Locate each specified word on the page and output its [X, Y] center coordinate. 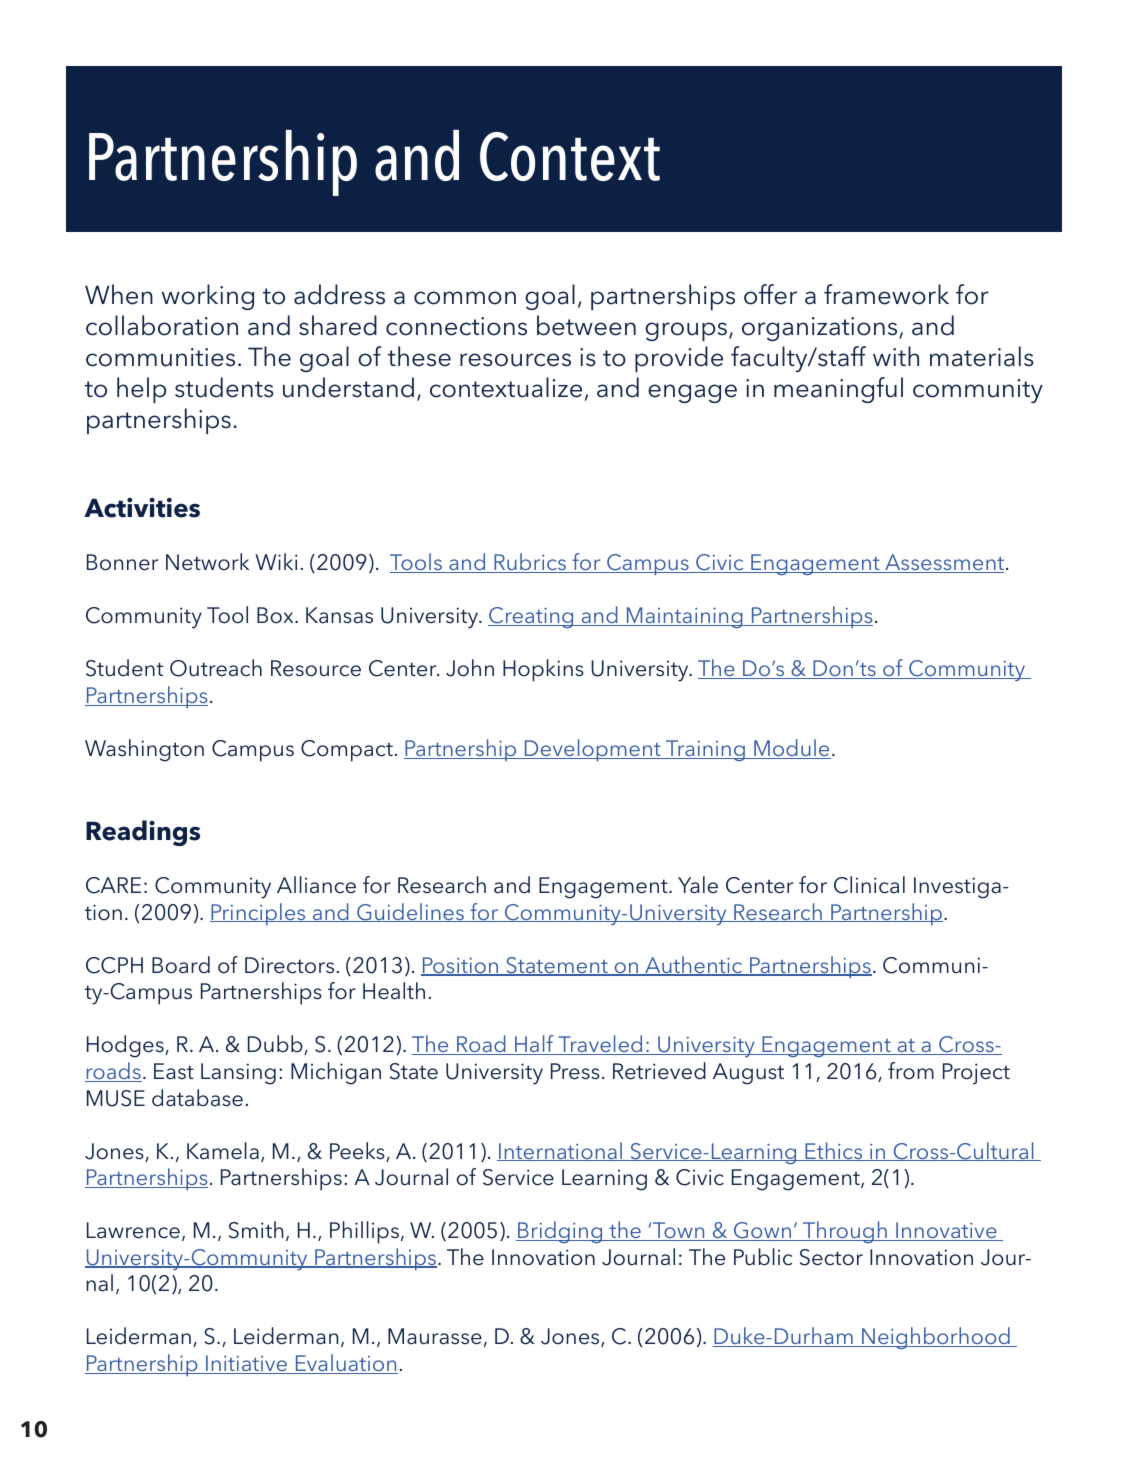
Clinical [869, 885]
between [586, 325]
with [896, 356]
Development [593, 750]
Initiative [247, 1364]
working [208, 297]
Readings [143, 833]
